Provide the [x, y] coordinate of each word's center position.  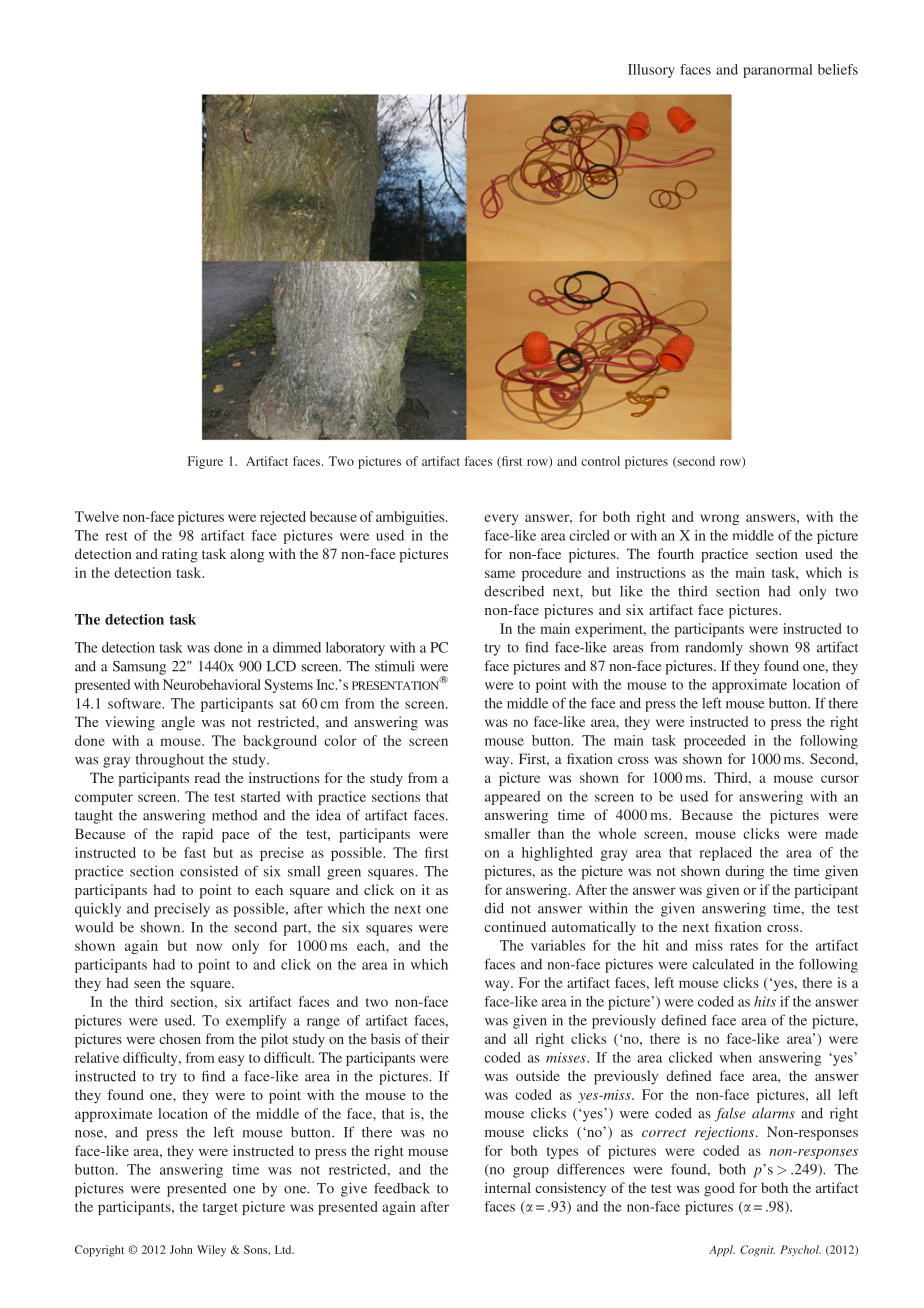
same [500, 574]
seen [147, 984]
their [435, 1038]
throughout [170, 761]
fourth [676, 553]
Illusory [651, 71]
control [600, 461]
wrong [719, 519]
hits [765, 1001]
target [220, 1209]
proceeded [715, 742]
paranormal [777, 71]
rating [180, 555]
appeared [513, 798]
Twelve [97, 516]
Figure [205, 462]
